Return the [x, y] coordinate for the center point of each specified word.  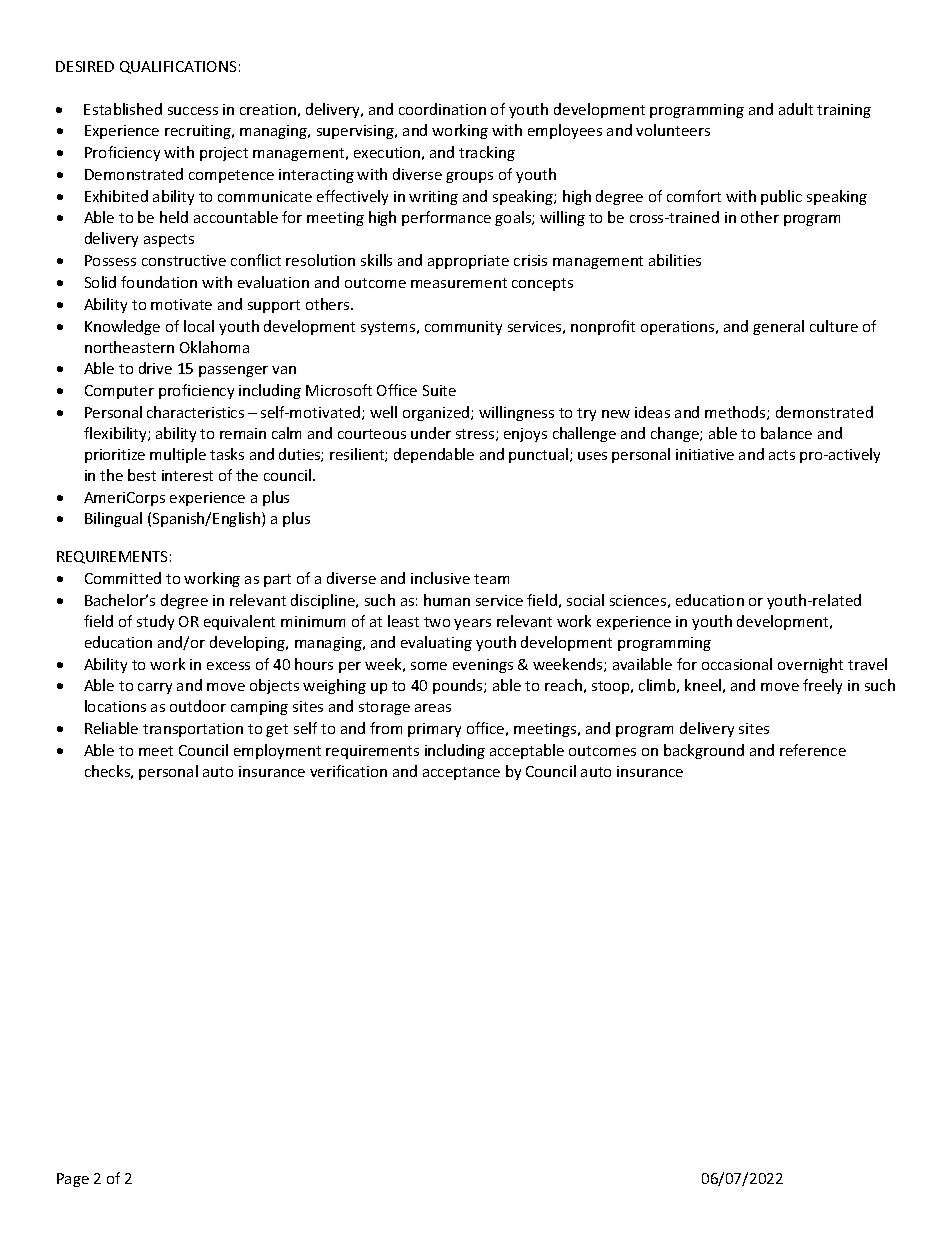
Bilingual [113, 519]
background [704, 751]
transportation [193, 730]
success [193, 111]
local [199, 326]
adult [796, 109]
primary [434, 730]
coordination [442, 109]
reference [813, 750]
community [463, 328]
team [491, 579]
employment [277, 751]
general [778, 327]
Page [73, 1180]
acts [782, 455]
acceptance [461, 773]
